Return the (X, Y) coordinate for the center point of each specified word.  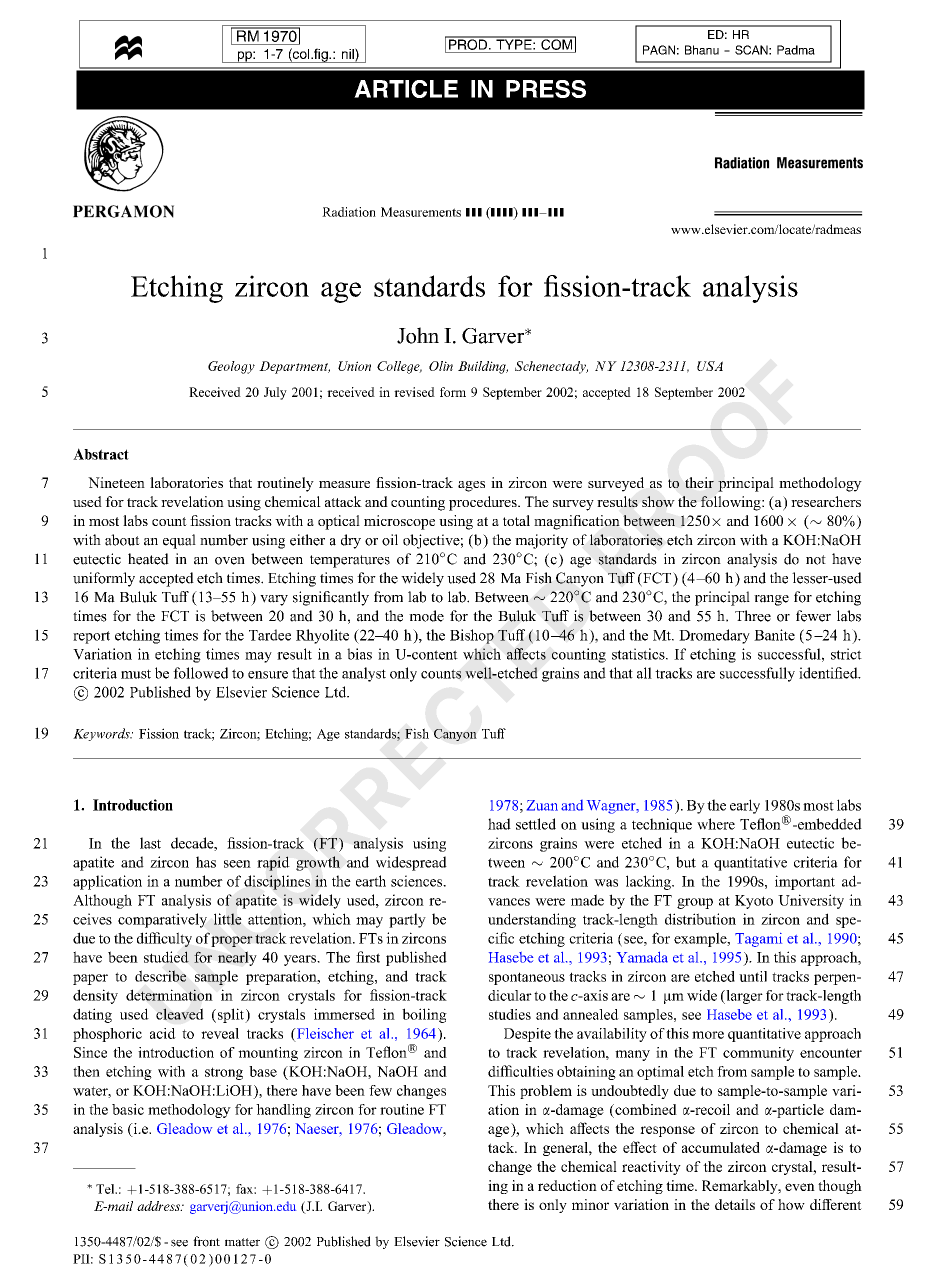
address (160, 1206)
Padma (796, 50)
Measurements (421, 212)
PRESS (546, 89)
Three (753, 616)
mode (426, 616)
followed (200, 673)
